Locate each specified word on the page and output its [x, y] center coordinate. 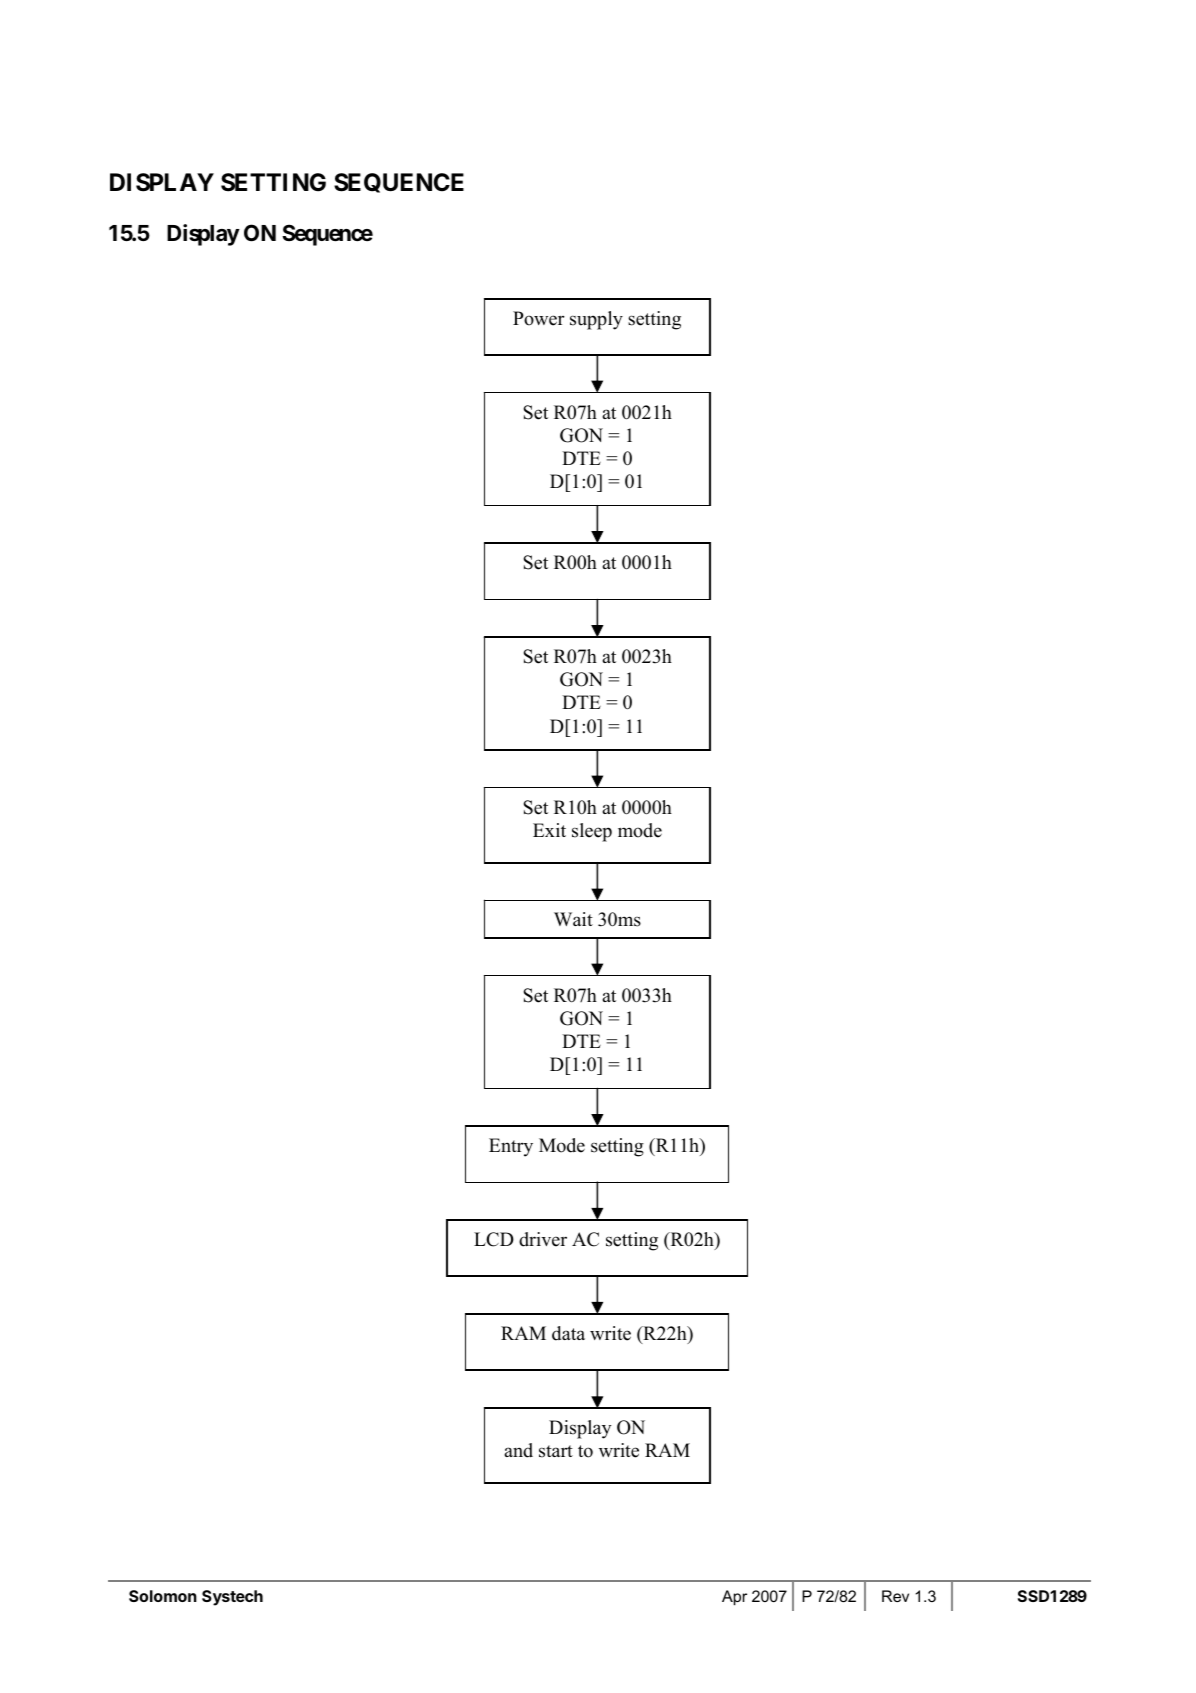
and [518, 1450]
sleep [592, 832]
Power [539, 318]
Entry [511, 1147]
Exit [549, 830]
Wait [573, 919]
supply [596, 320]
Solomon [163, 1596]
